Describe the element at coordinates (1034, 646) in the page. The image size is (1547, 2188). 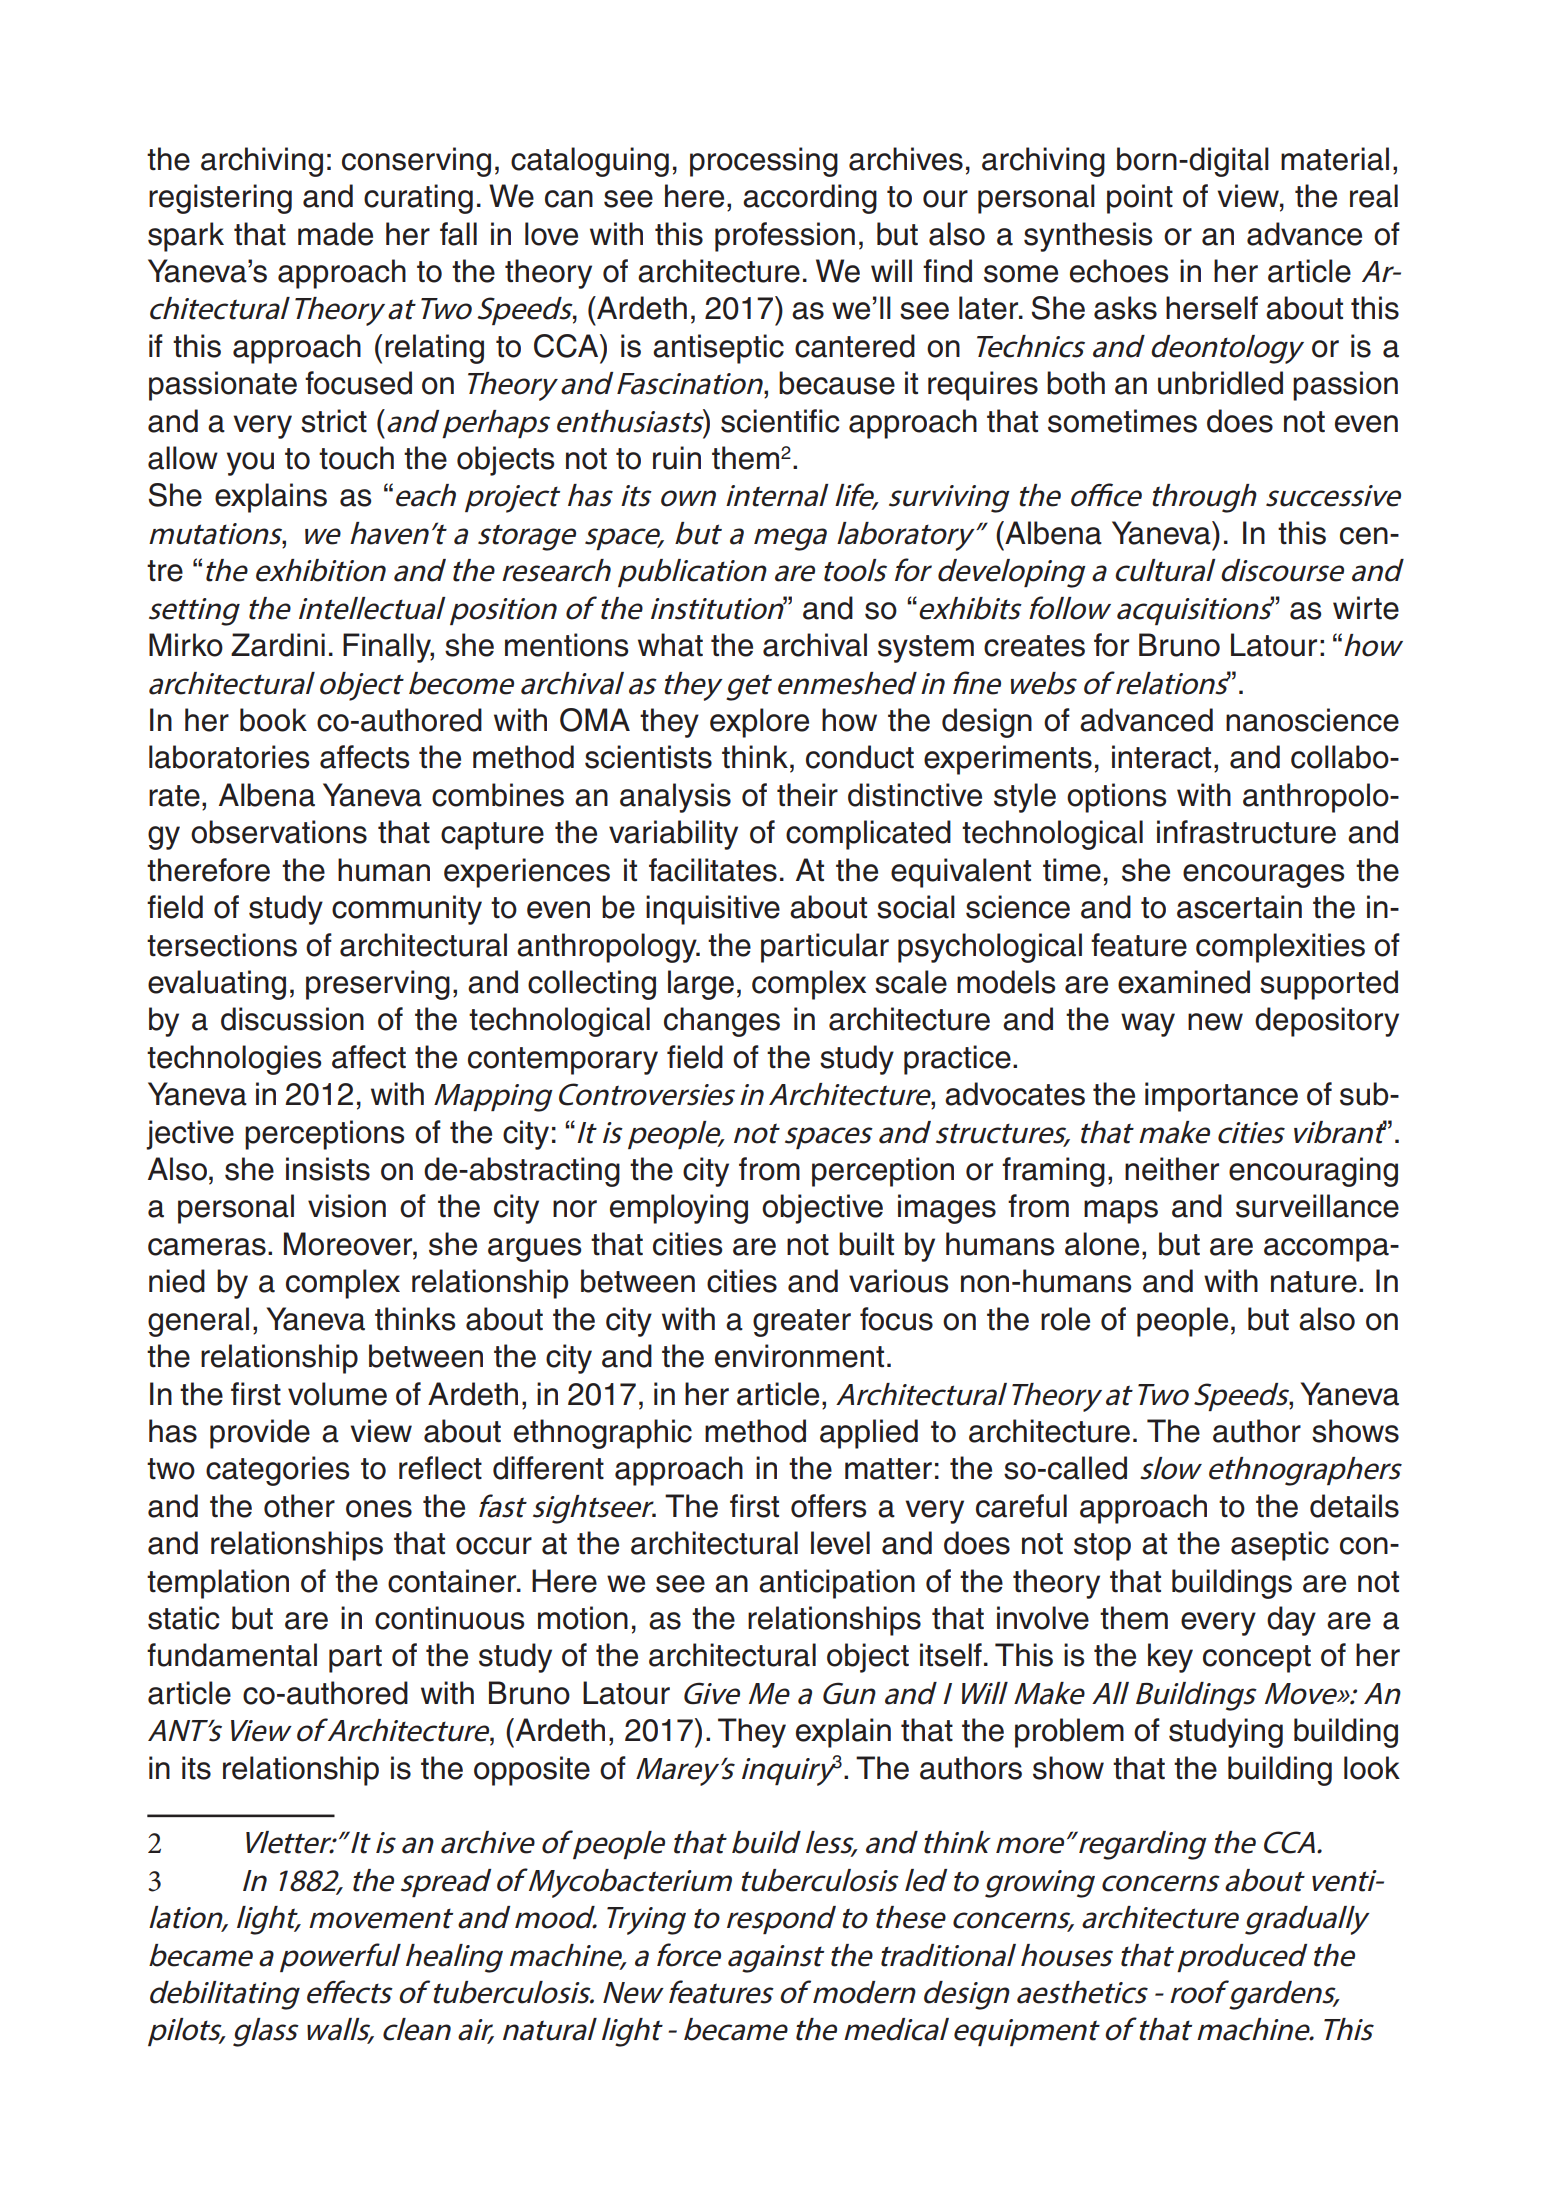
I see `creates` at that location.
